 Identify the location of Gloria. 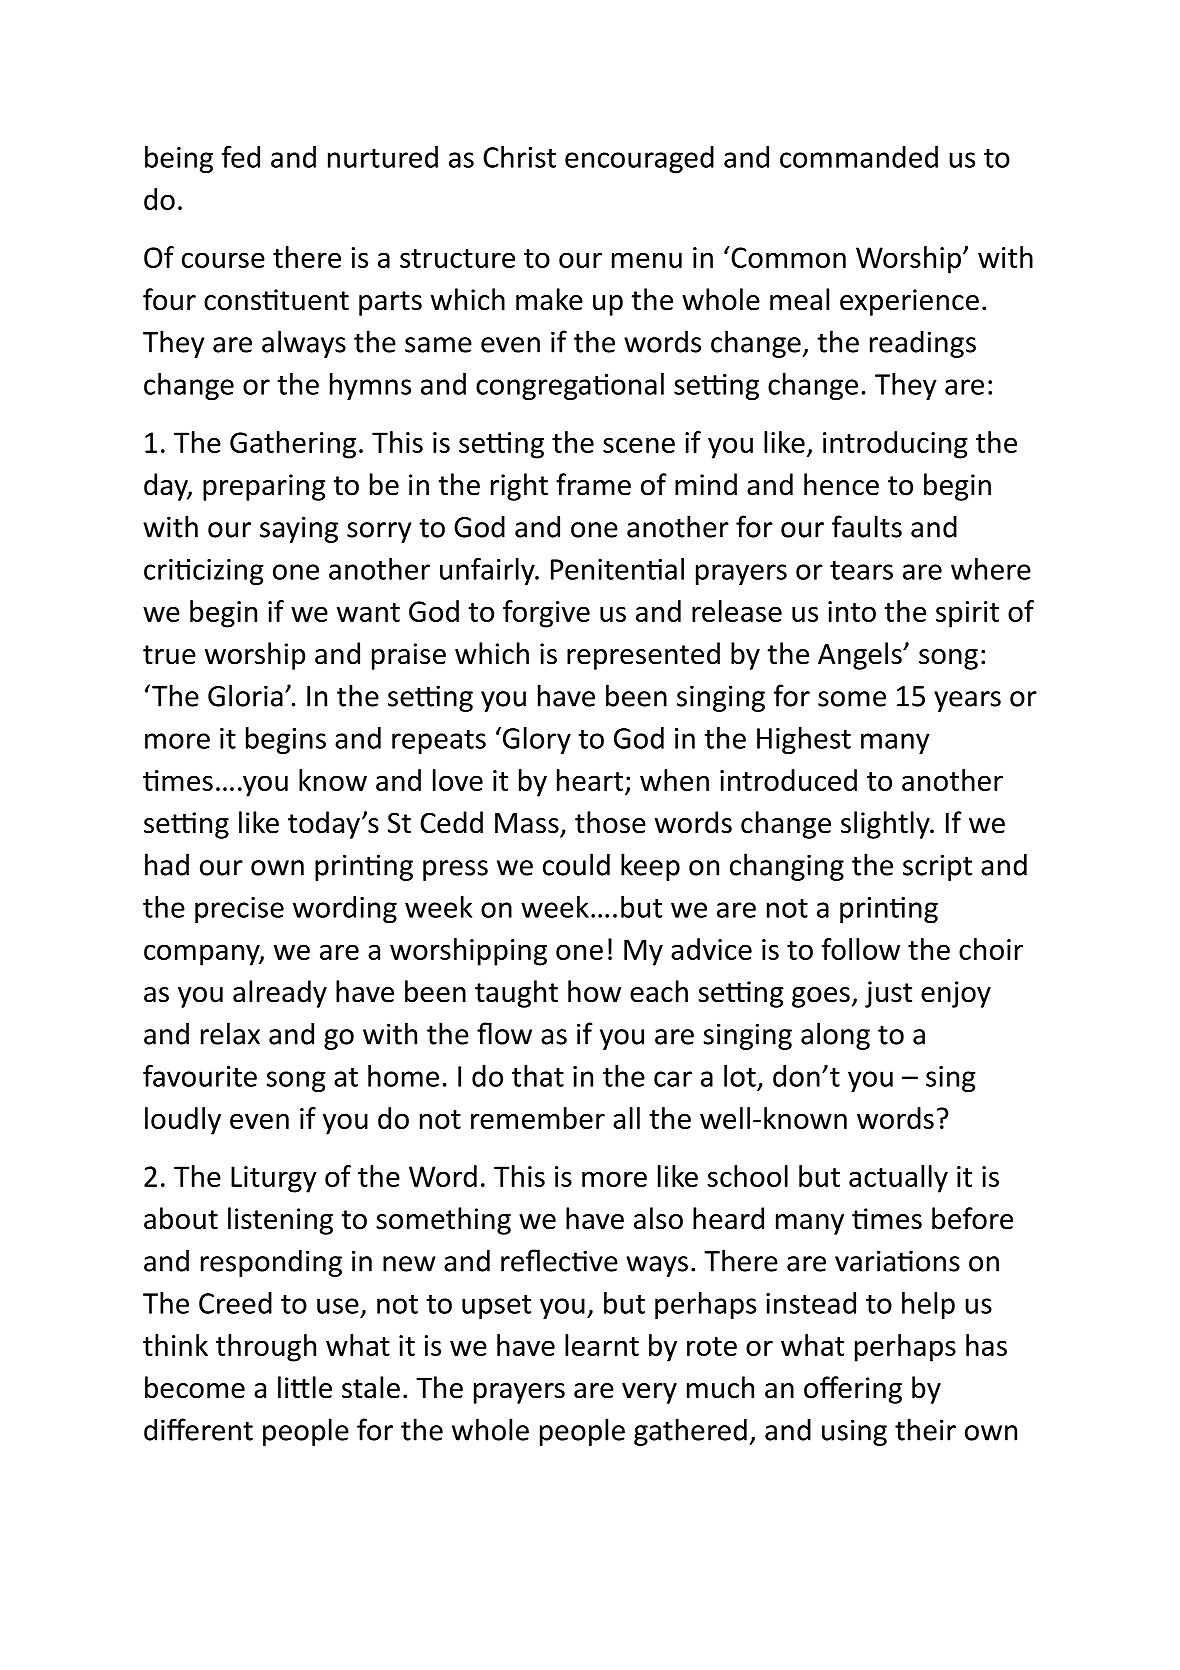
(245, 695).
